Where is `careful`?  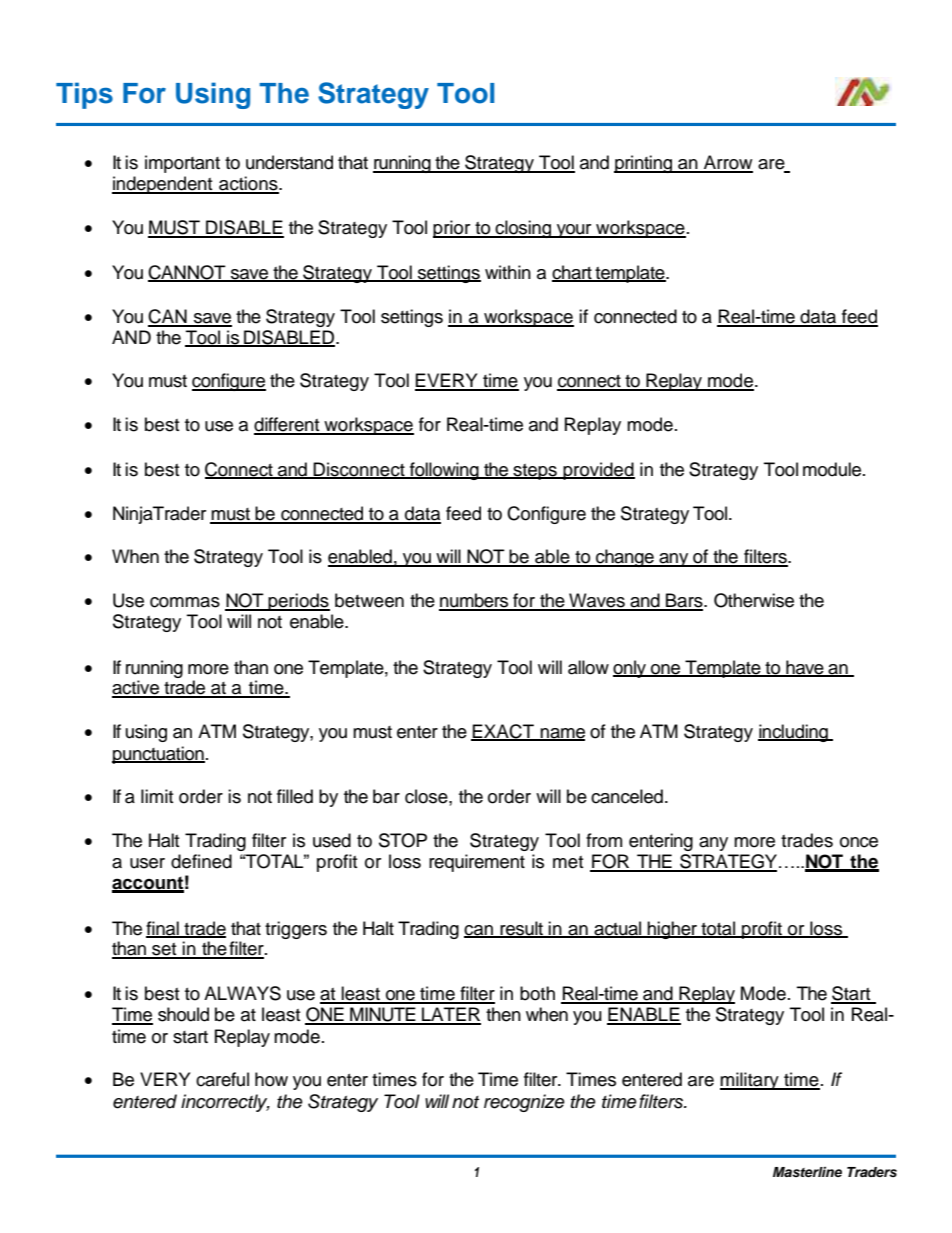
careful is located at coordinates (222, 1079).
